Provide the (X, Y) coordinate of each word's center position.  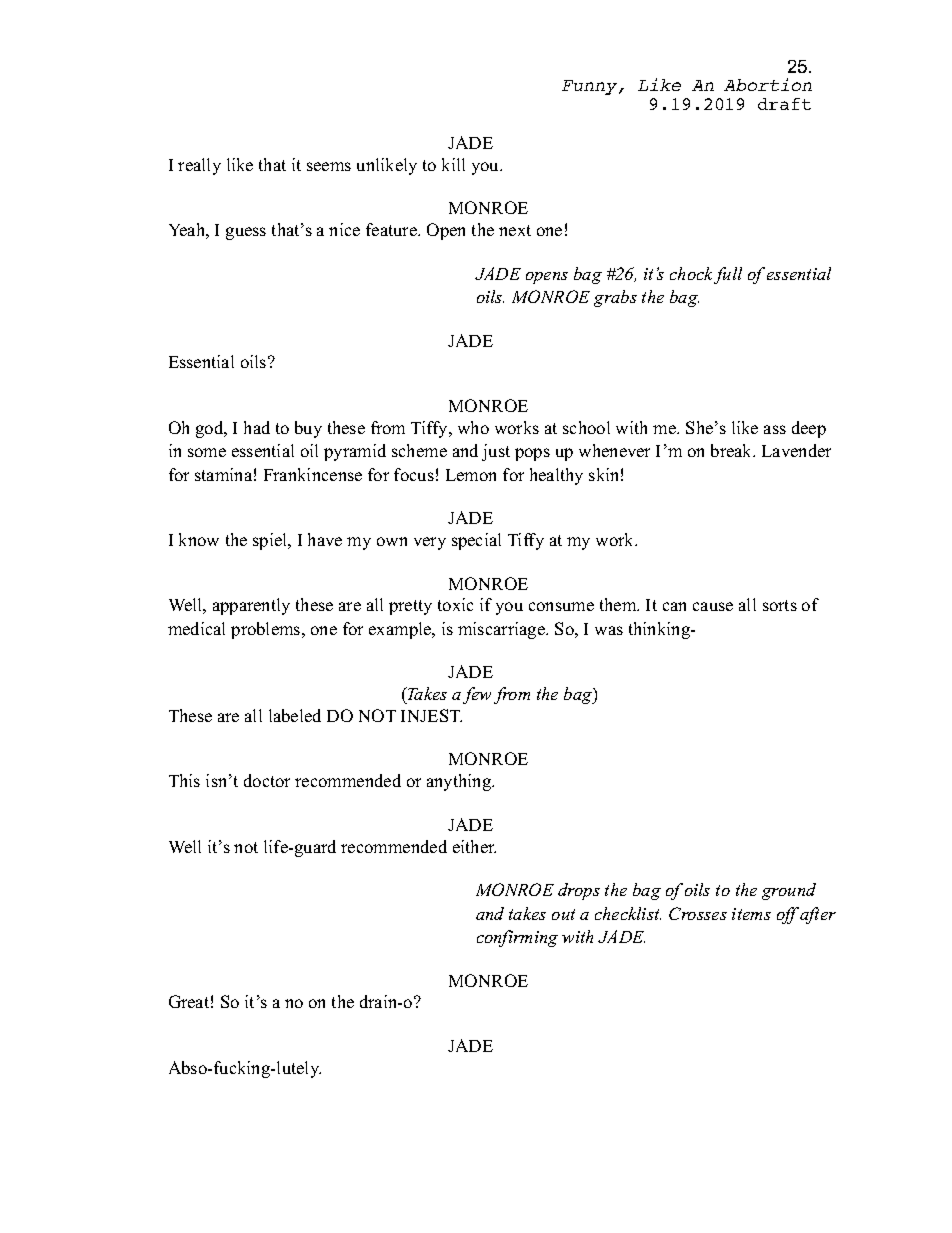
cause (713, 606)
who (473, 427)
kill (453, 164)
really (199, 166)
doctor (267, 780)
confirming (517, 938)
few (477, 695)
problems (267, 630)
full (728, 275)
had (257, 427)
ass (775, 429)
